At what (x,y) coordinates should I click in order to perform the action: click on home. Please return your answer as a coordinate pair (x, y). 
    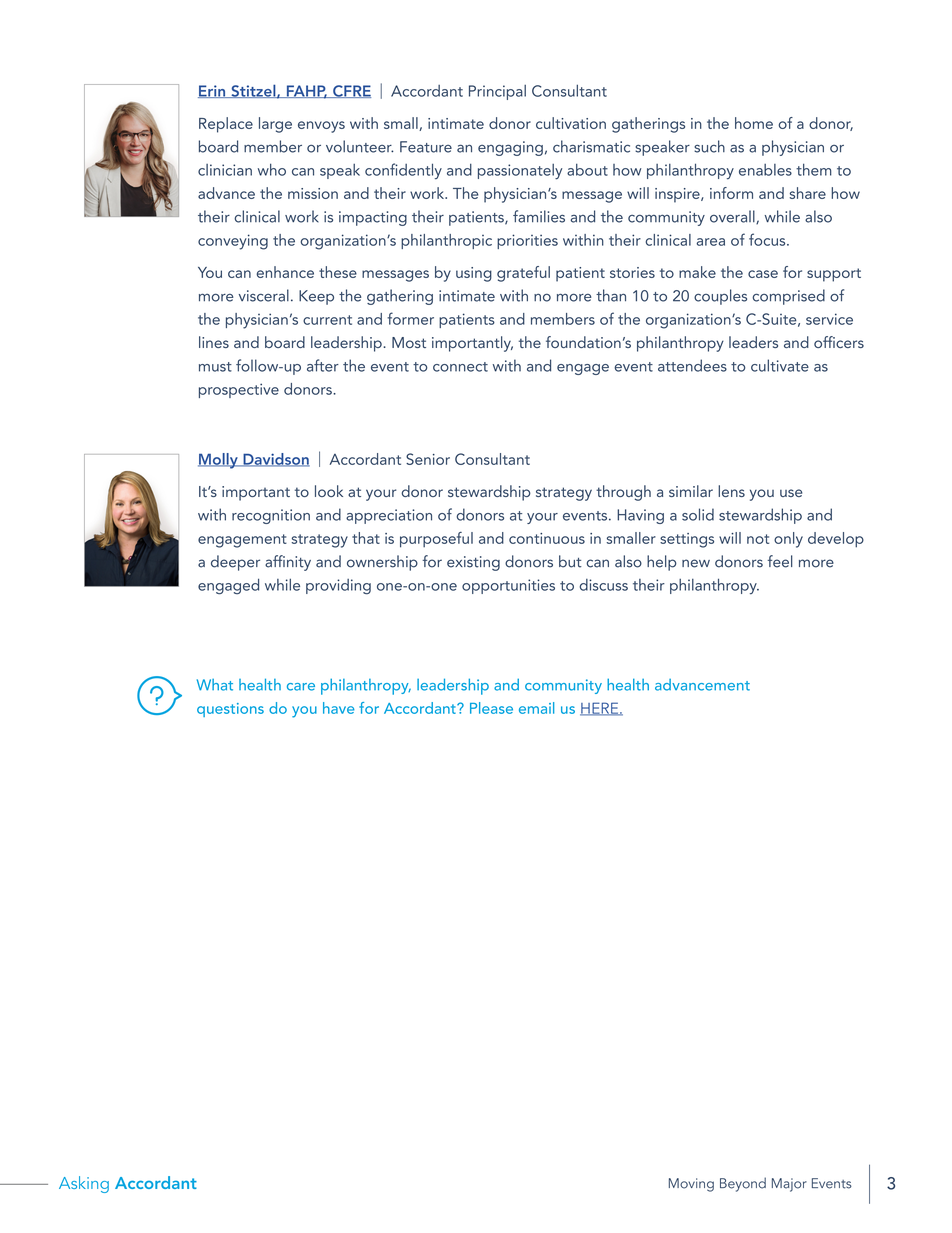
    Looking at the image, I should click on (754, 123).
